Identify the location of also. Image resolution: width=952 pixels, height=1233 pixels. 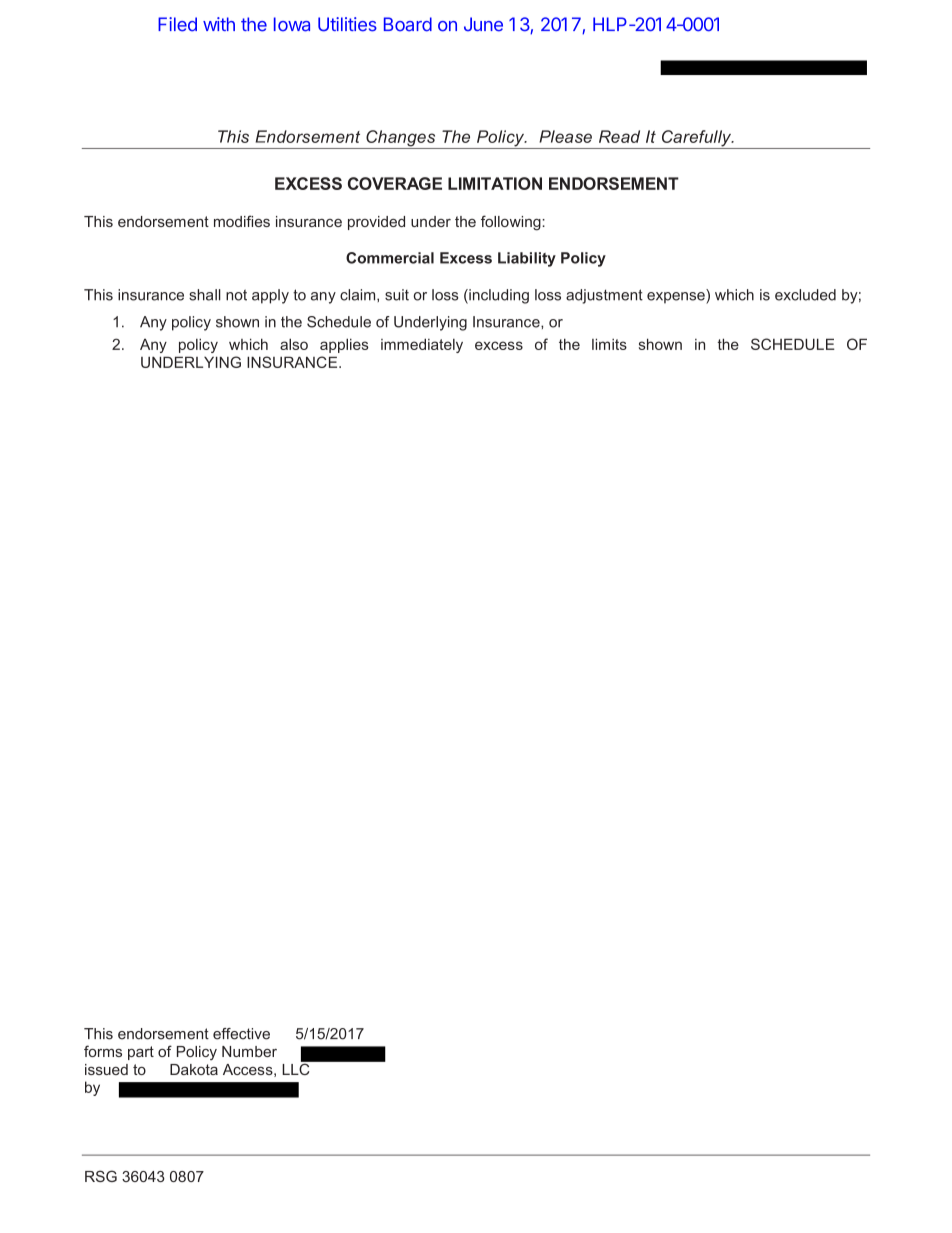
(294, 344).
